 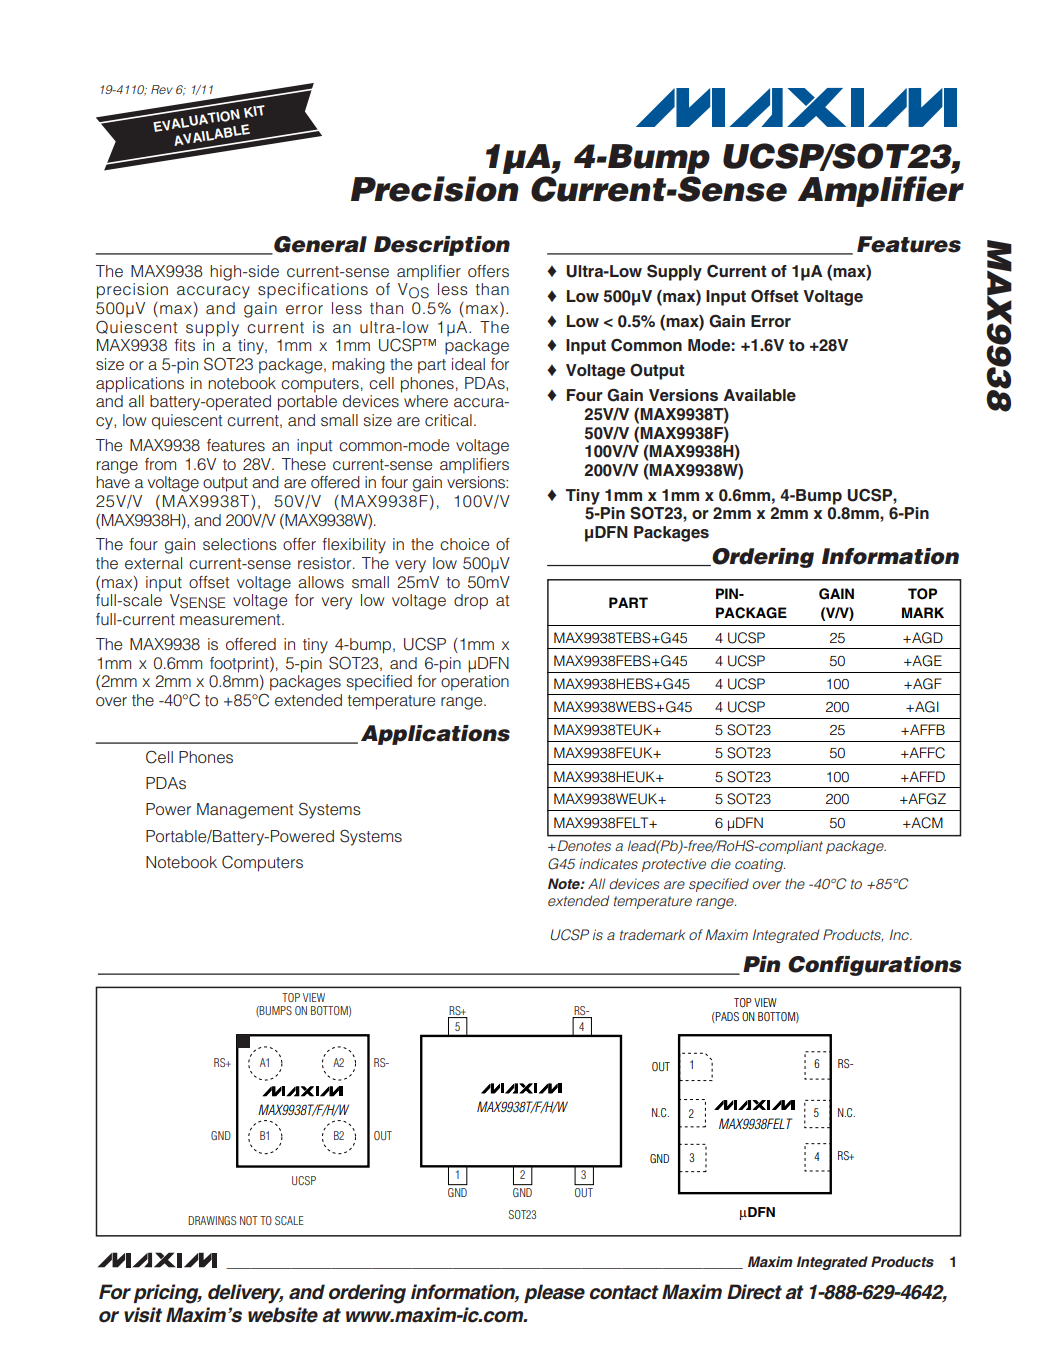 I want to click on AGI, so click(x=926, y=707).
